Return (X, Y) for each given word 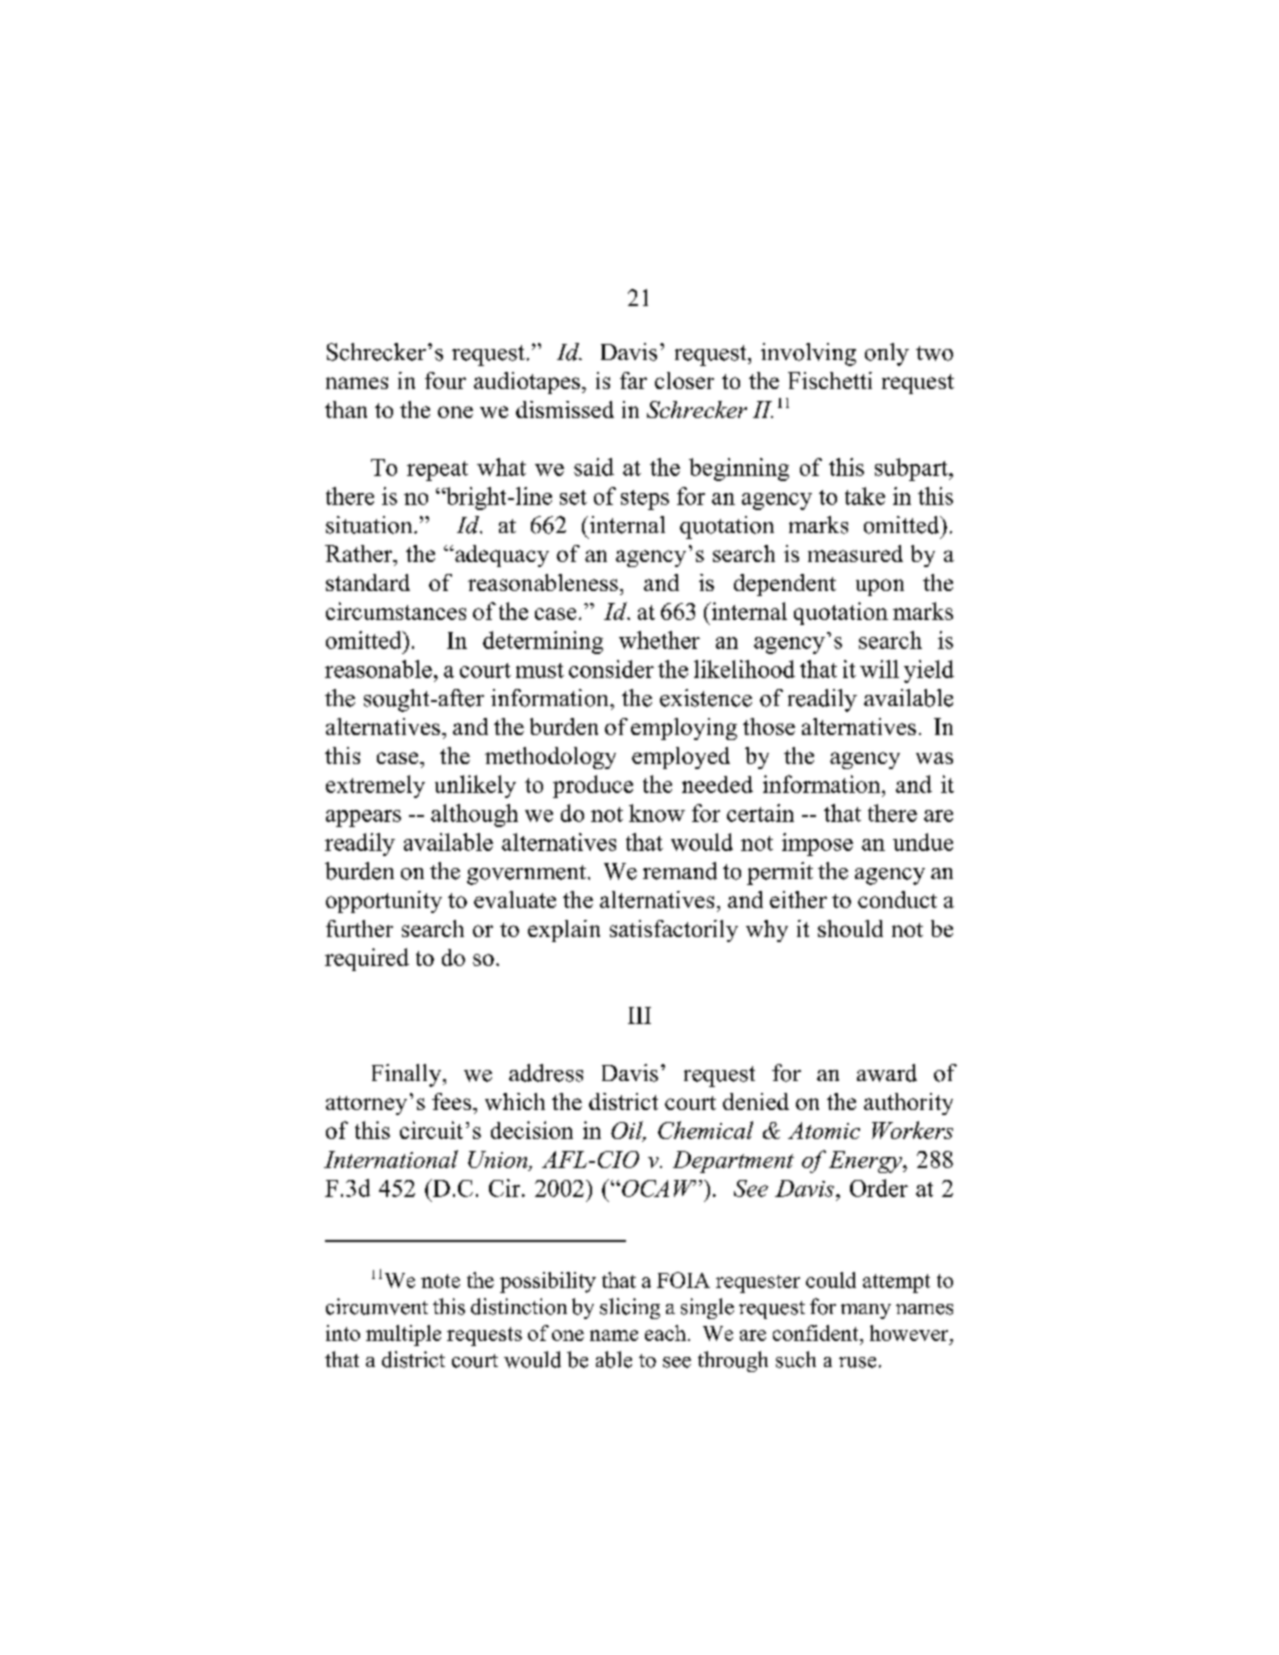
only (887, 354)
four (445, 380)
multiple (403, 1335)
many (866, 1311)
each (665, 1333)
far (633, 380)
